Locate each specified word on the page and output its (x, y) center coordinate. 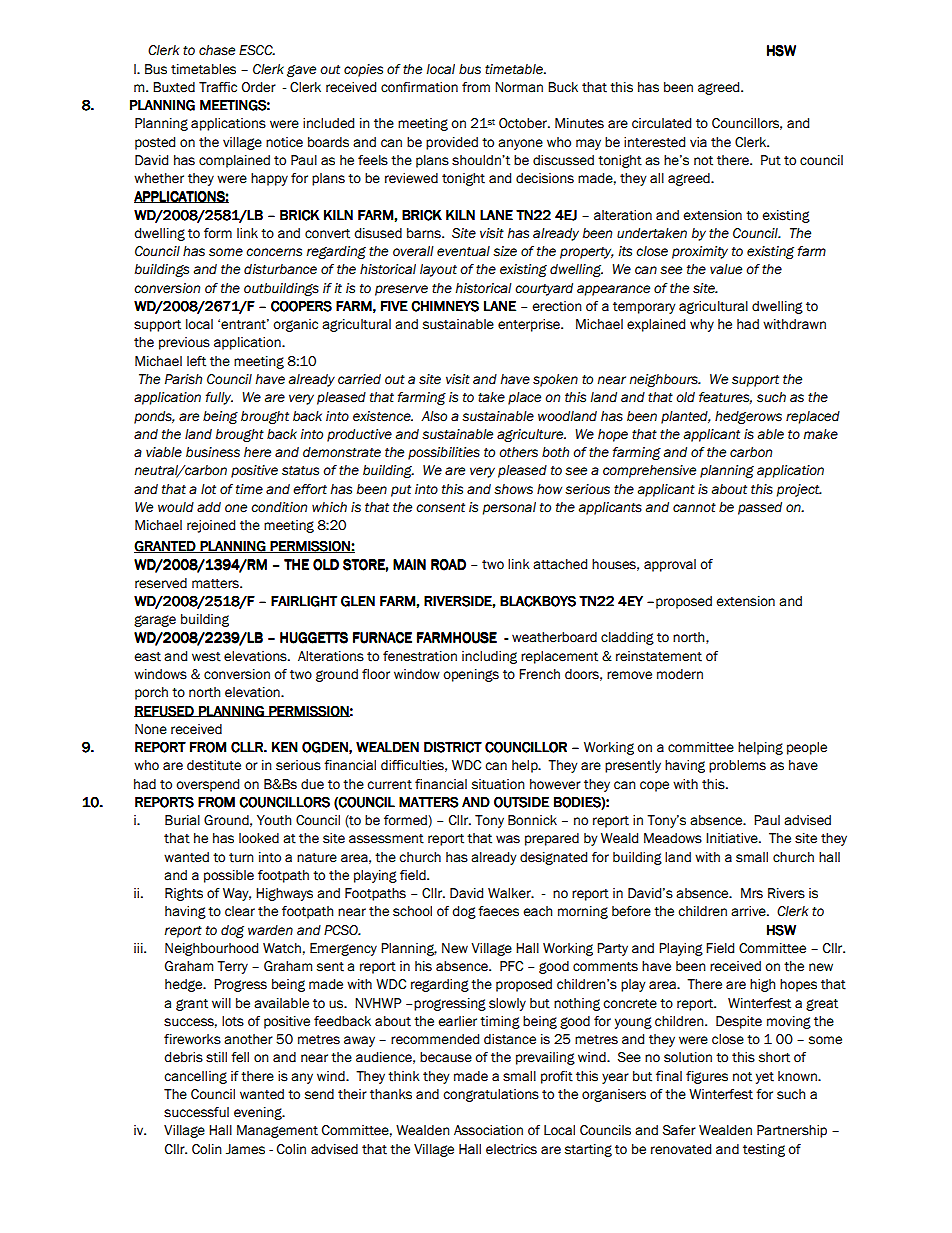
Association (488, 1130)
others (518, 452)
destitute (214, 765)
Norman (519, 87)
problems (737, 766)
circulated (661, 123)
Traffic (218, 87)
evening (259, 1113)
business (213, 452)
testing (764, 1150)
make (821, 434)
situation (498, 784)
